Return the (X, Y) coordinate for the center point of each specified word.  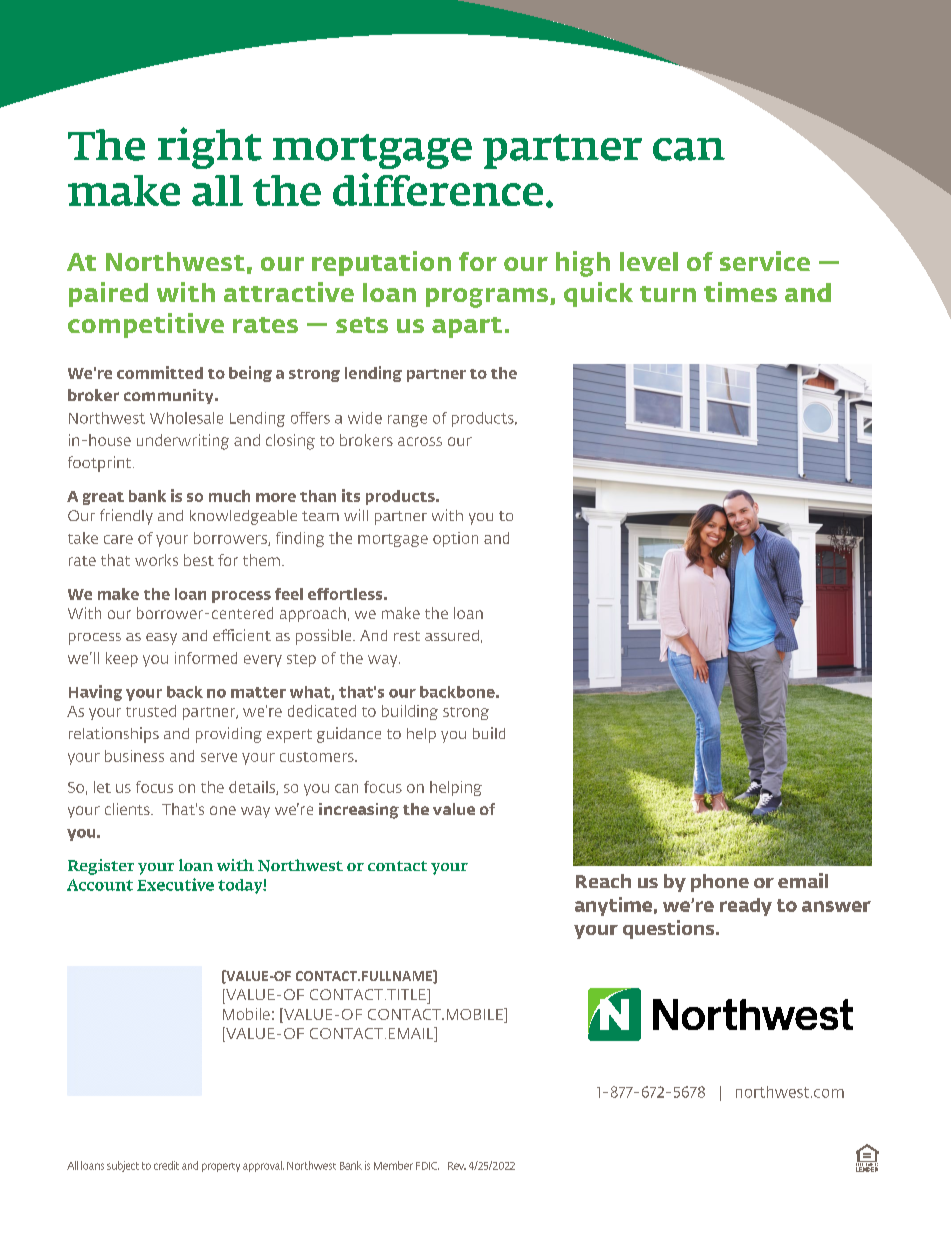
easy (161, 639)
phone (720, 883)
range (407, 421)
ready (746, 907)
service (765, 261)
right (210, 148)
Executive (175, 884)
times (740, 292)
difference (438, 189)
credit (166, 1165)
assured (452, 635)
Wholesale (186, 418)
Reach (603, 881)
